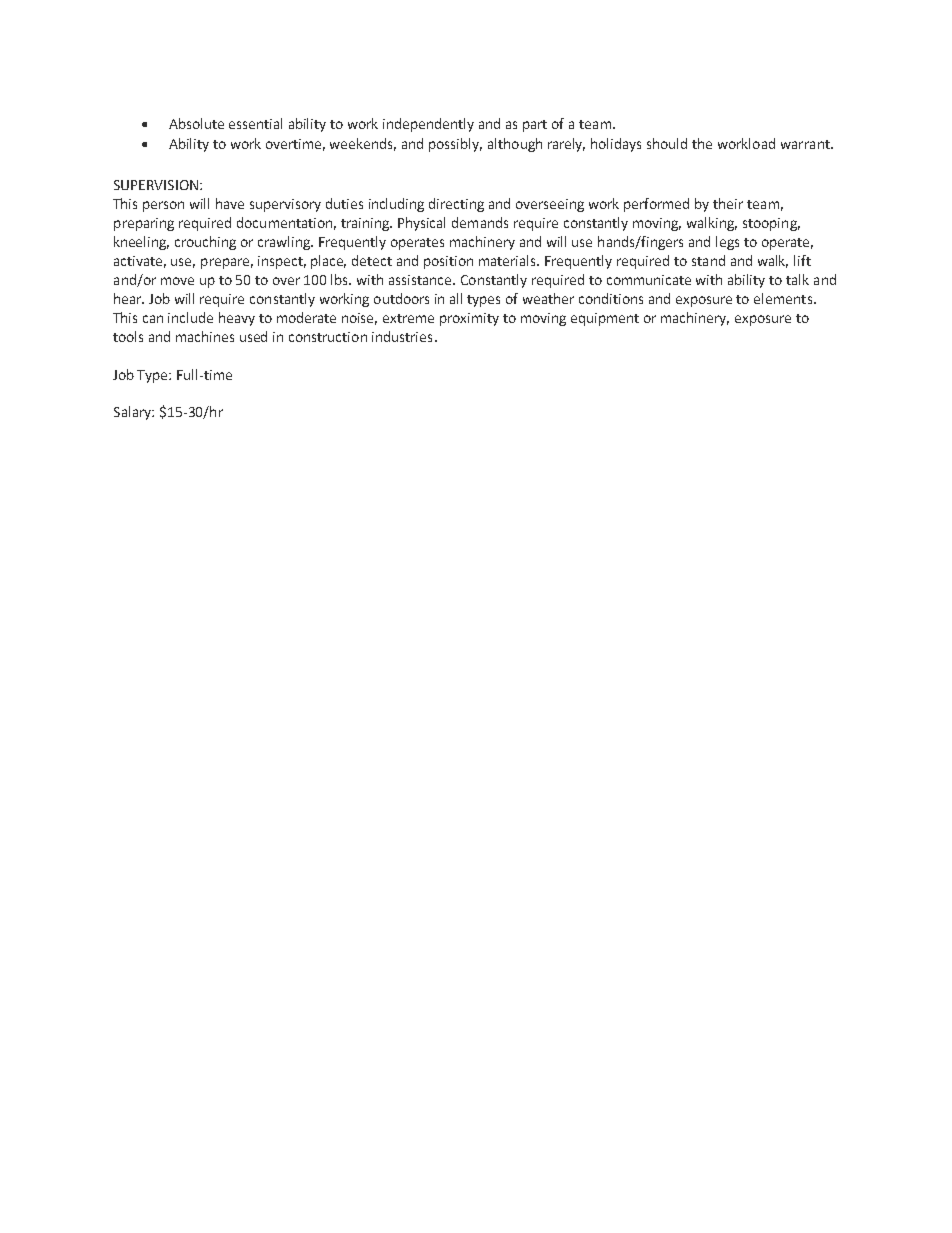 The height and width of the page is (1233, 952). I want to click on should, so click(667, 143).
